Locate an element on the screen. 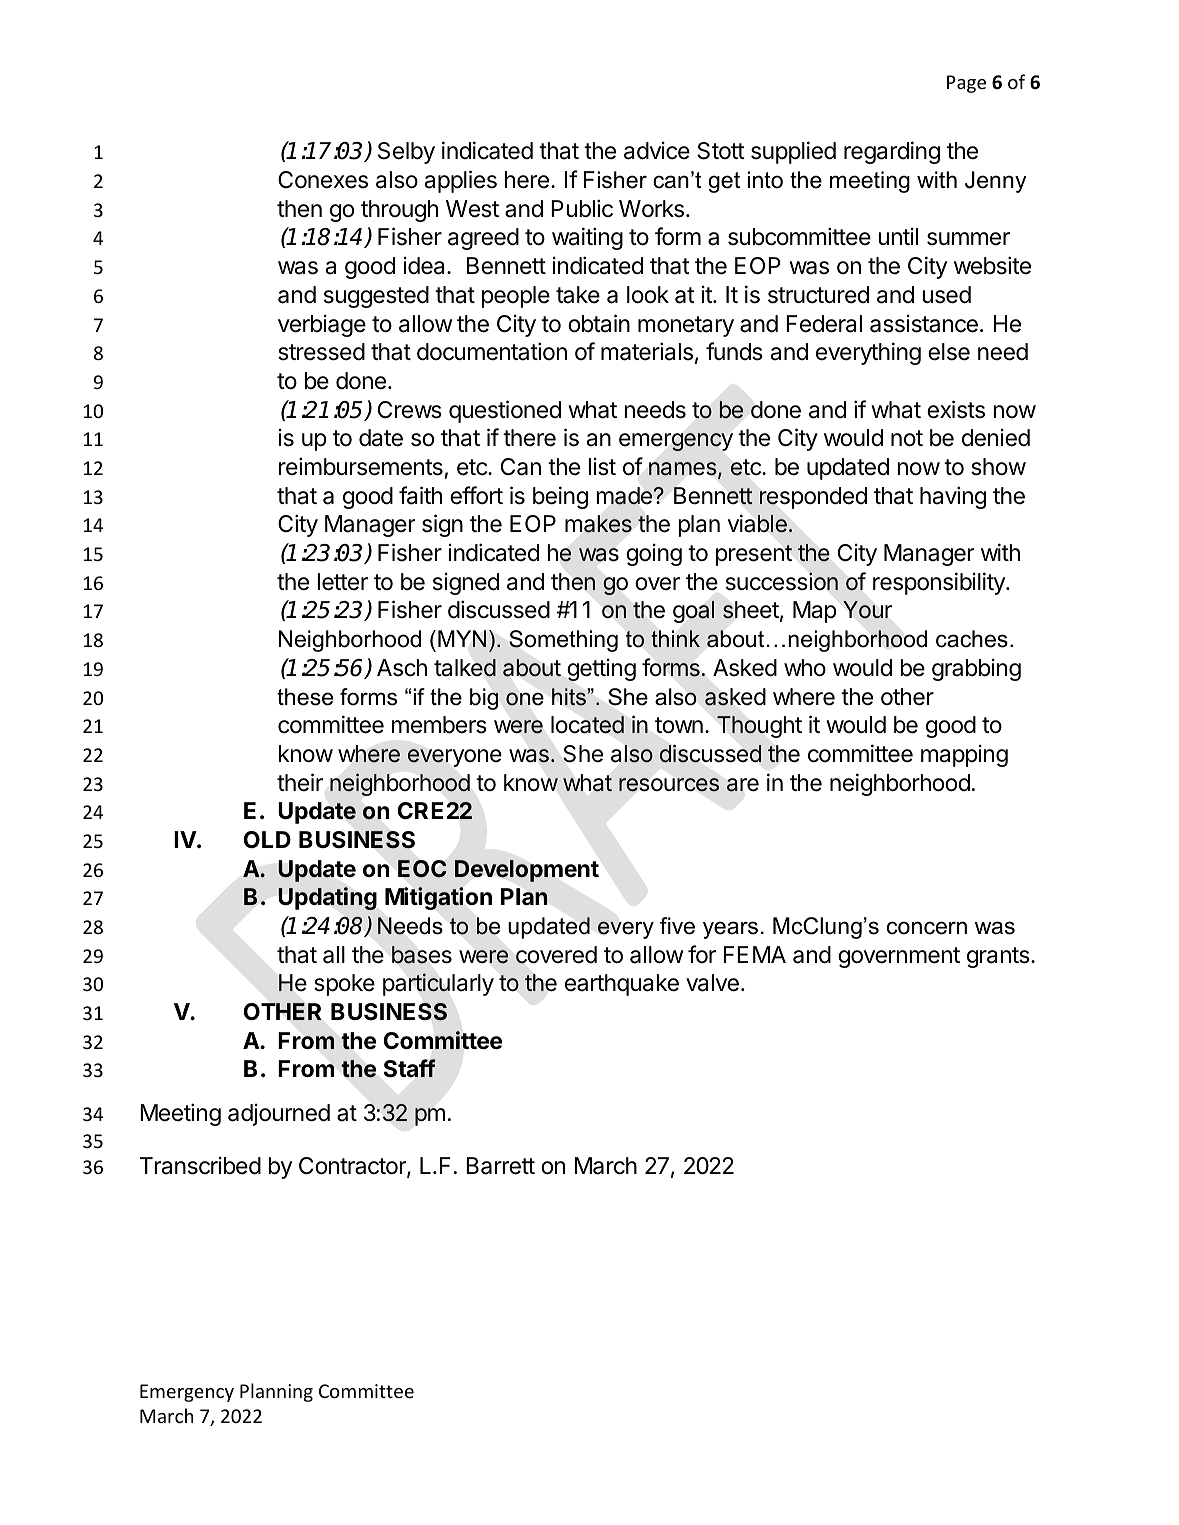 This screenshot has height=1525, width=1179. grants is located at coordinates (999, 957).
